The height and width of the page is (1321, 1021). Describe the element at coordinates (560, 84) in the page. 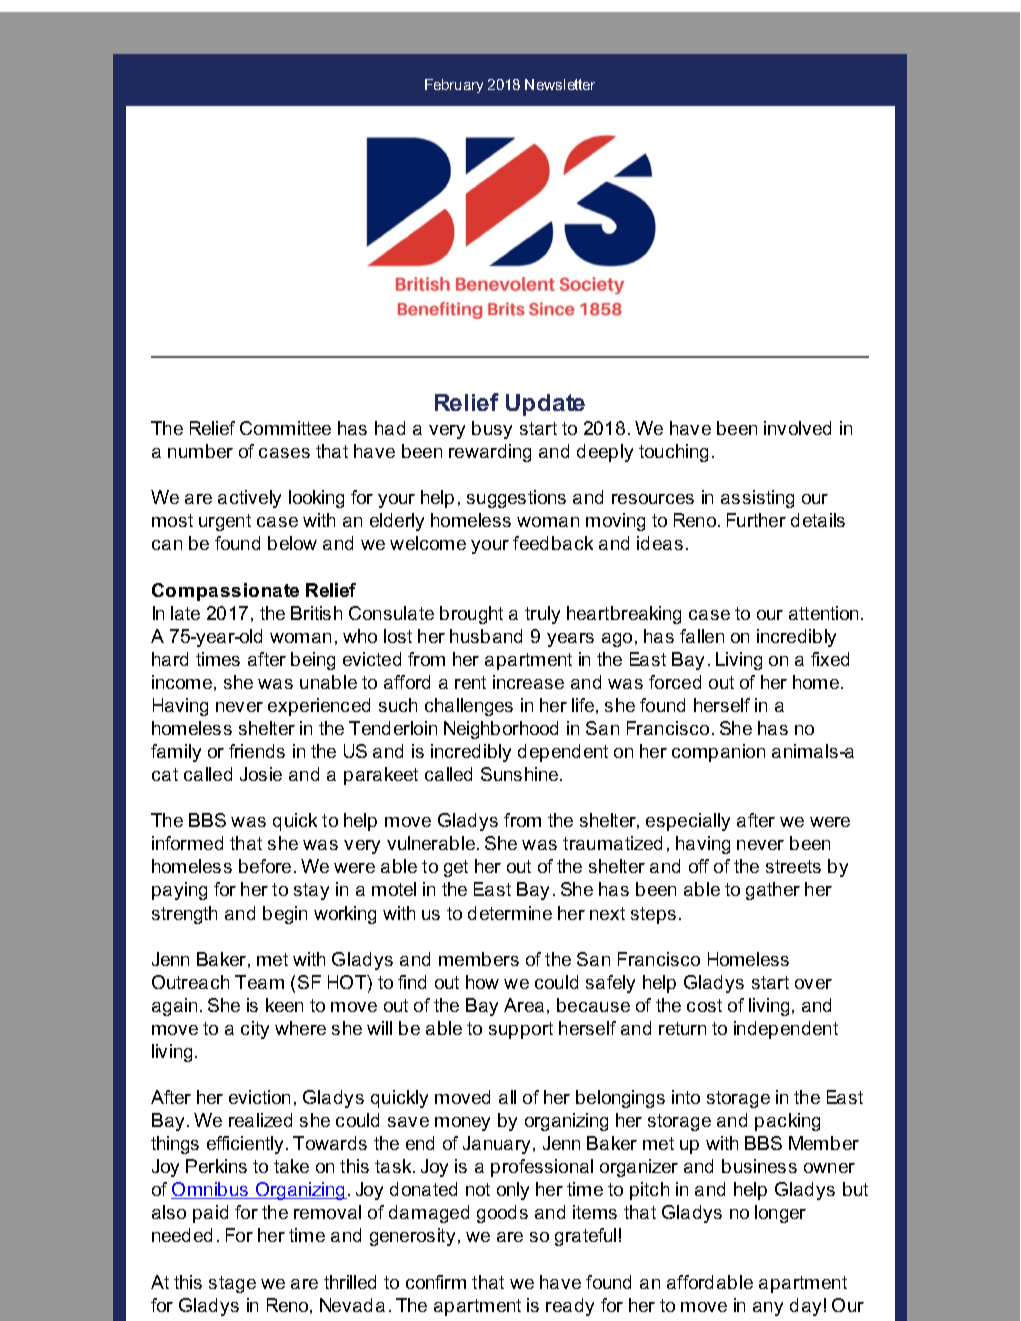

I see `Newsletter` at that location.
